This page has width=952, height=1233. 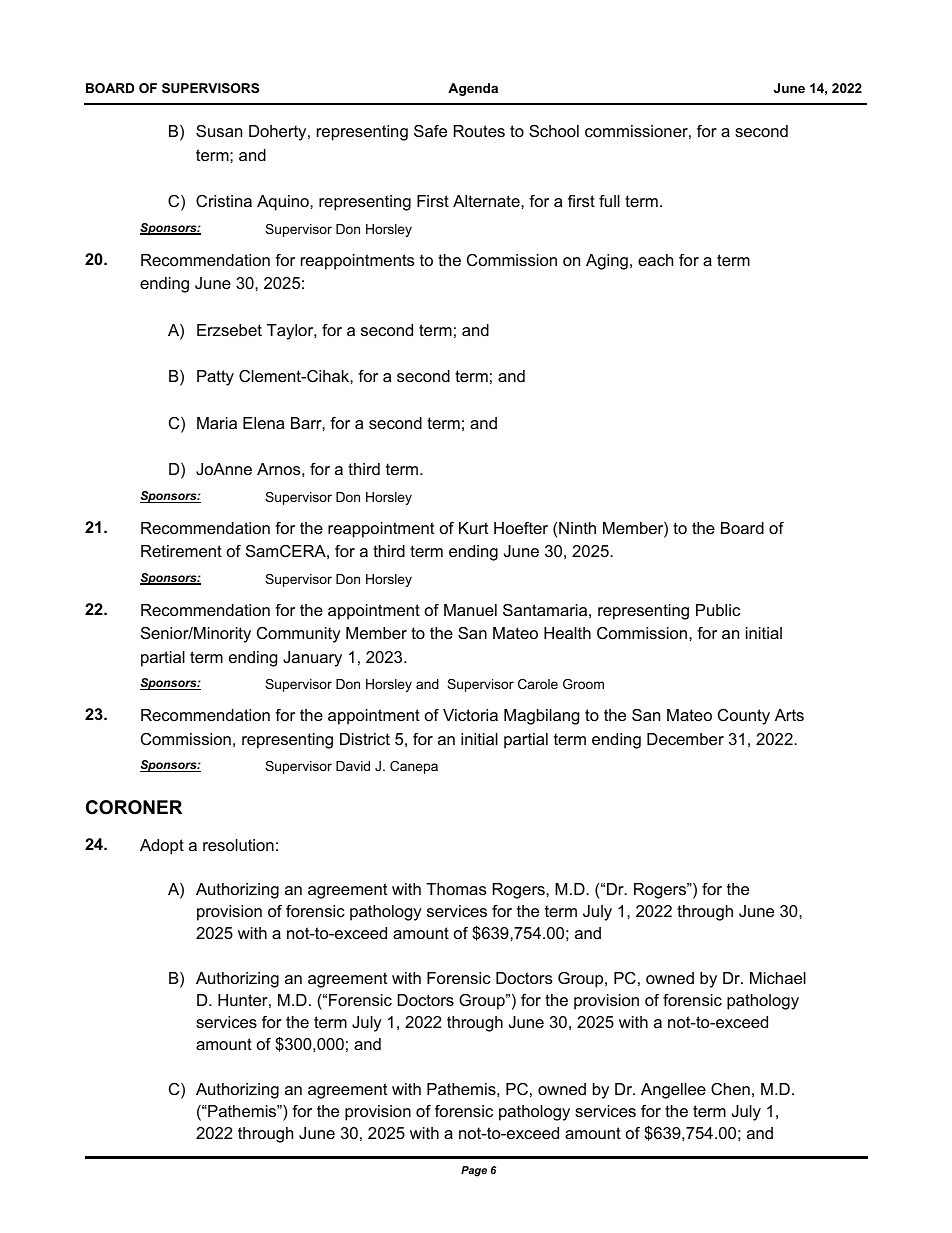 I want to click on Michael, so click(x=778, y=978).
